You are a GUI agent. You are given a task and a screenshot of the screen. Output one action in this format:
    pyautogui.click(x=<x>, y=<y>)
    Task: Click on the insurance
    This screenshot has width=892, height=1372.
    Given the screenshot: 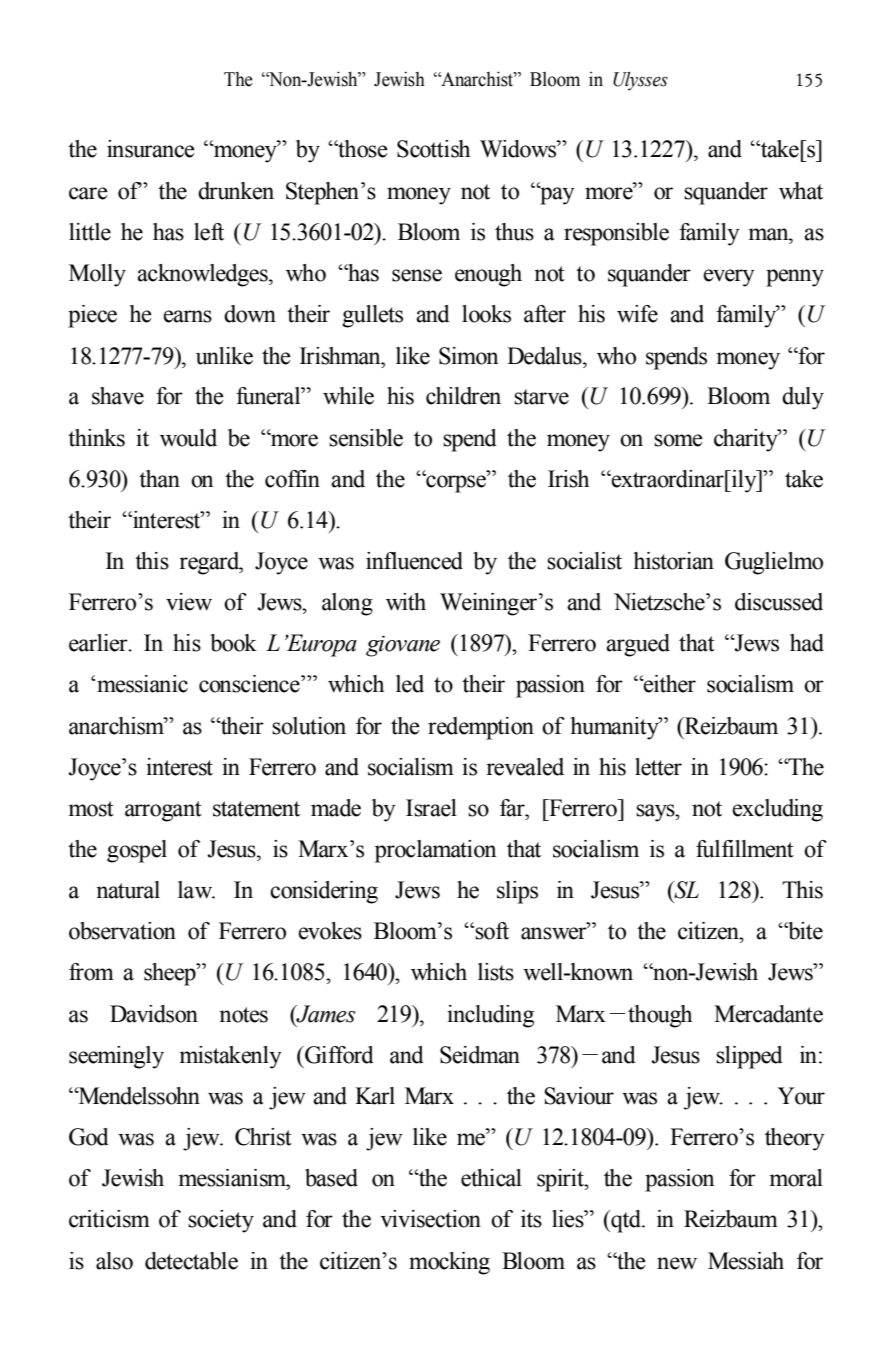 What is the action you would take?
    pyautogui.click(x=151, y=149)
